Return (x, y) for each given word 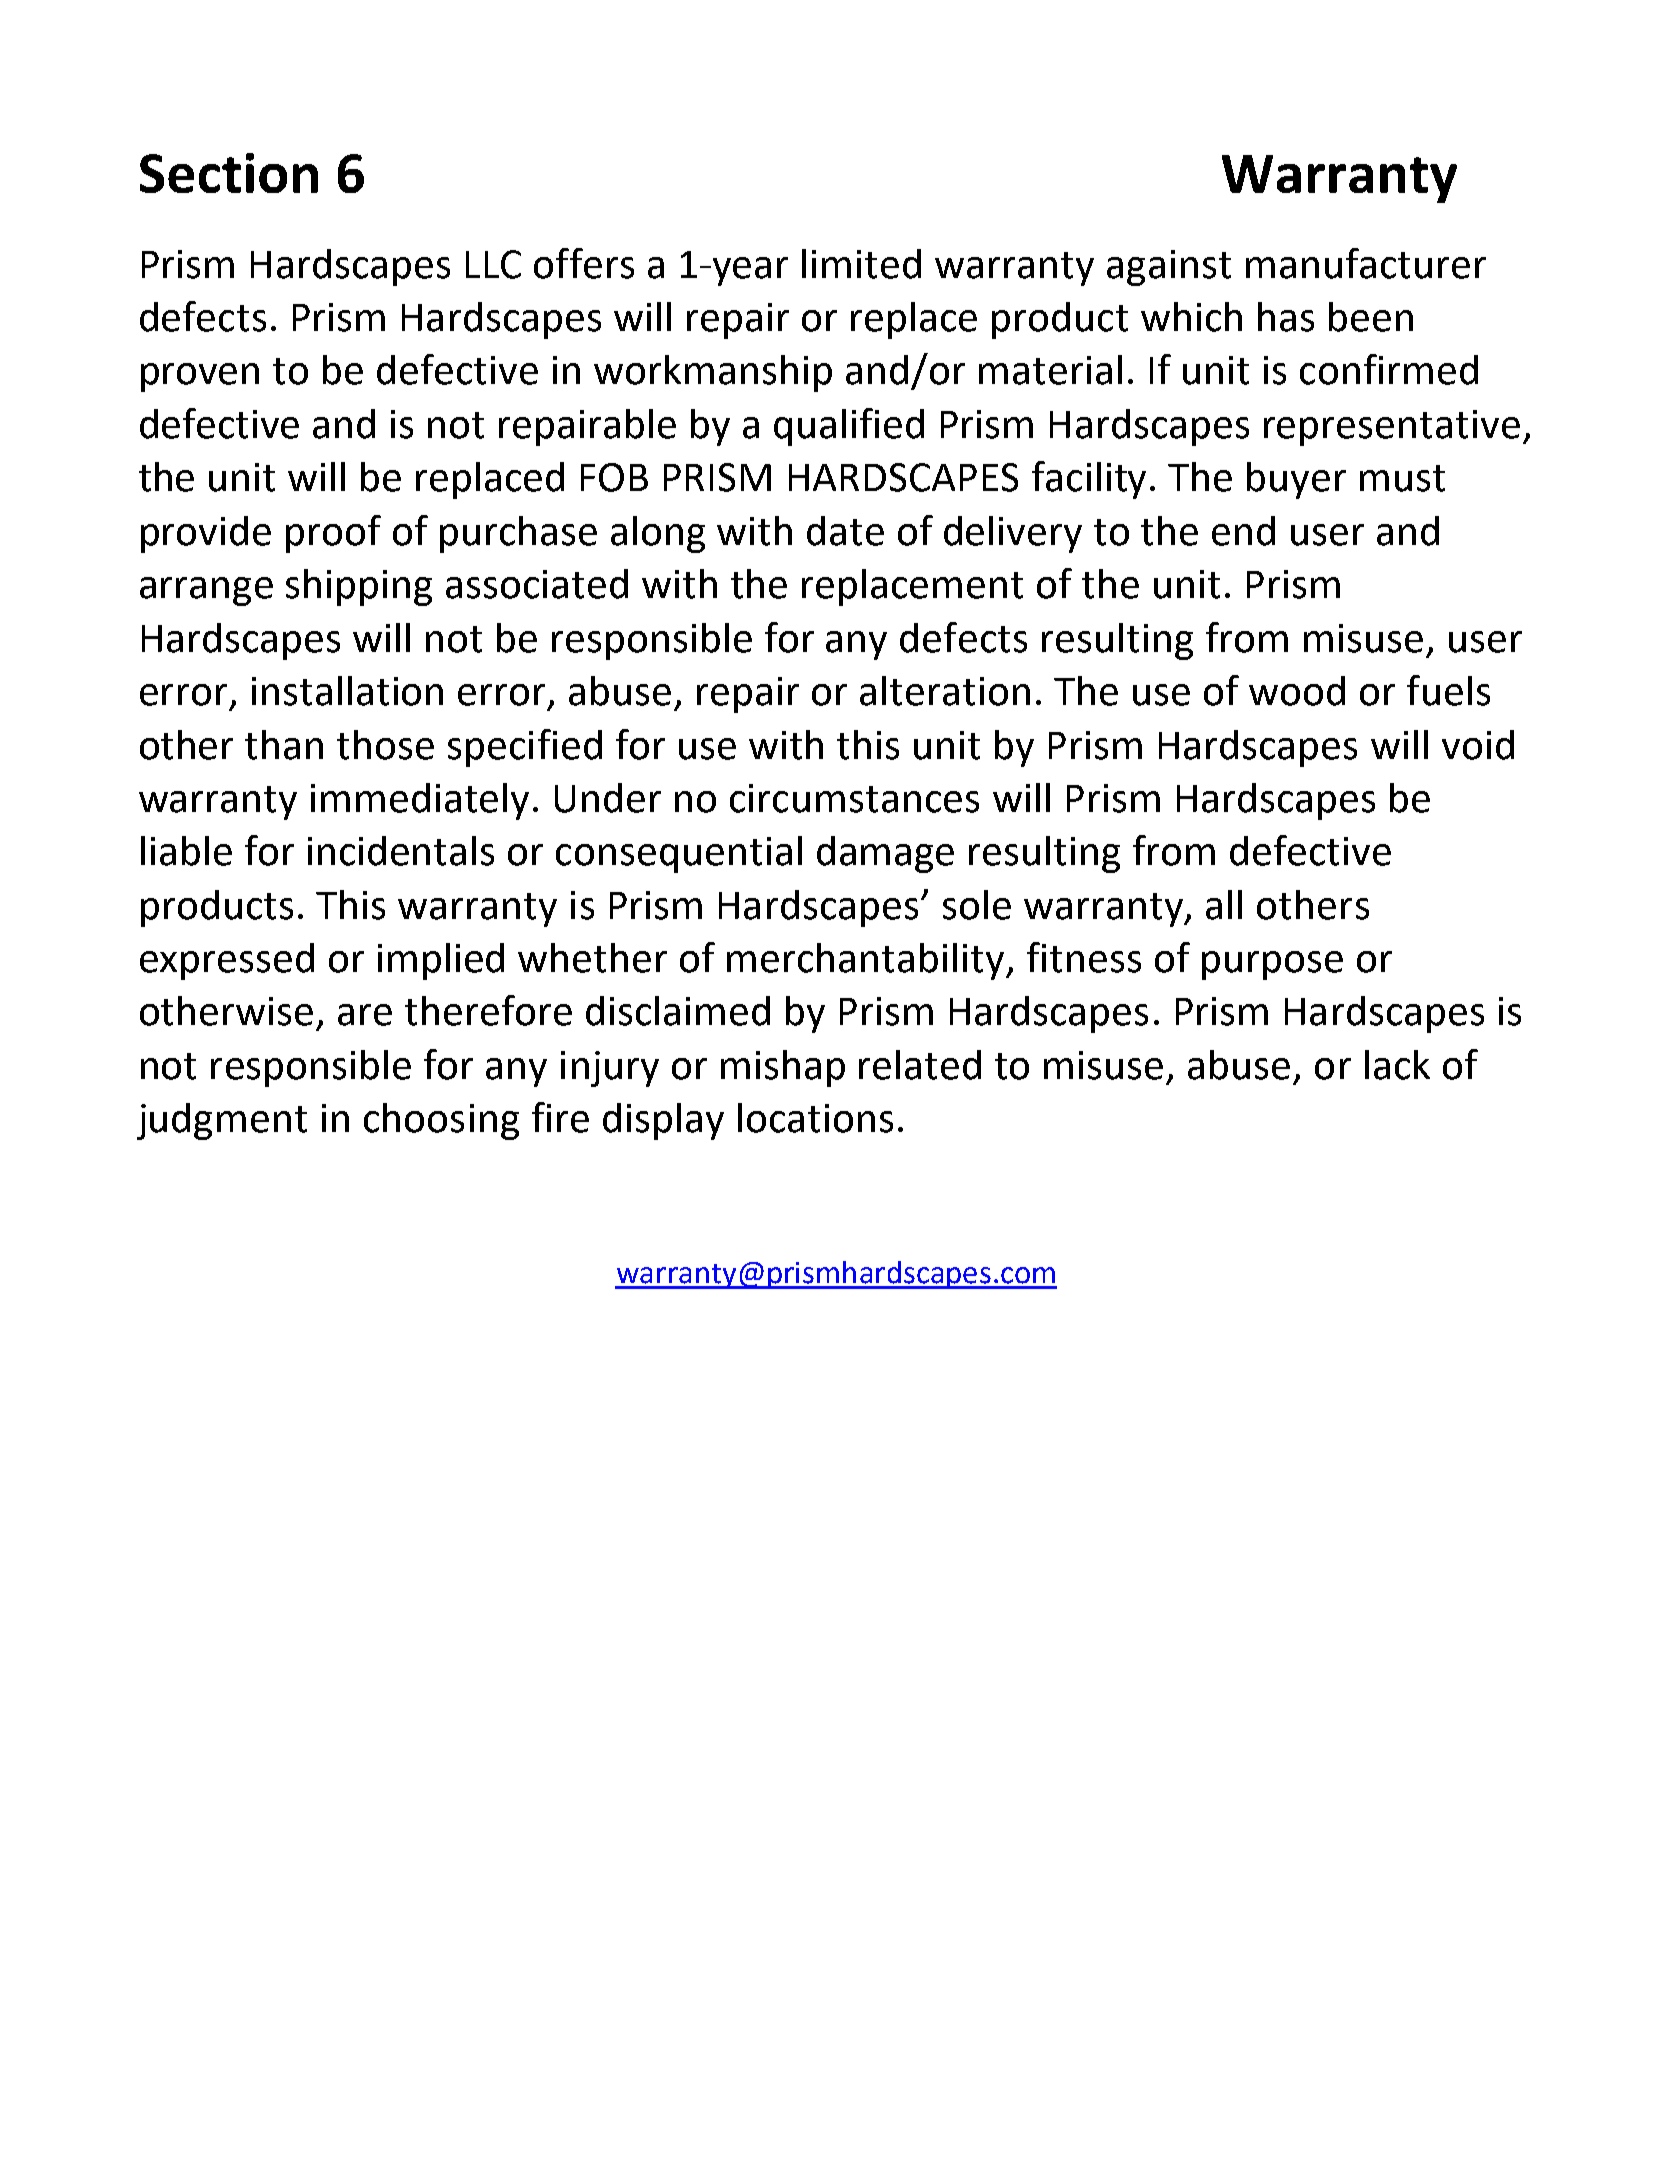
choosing (441, 1121)
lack (1397, 1065)
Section (229, 173)
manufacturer (1366, 263)
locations (815, 1118)
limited (861, 264)
